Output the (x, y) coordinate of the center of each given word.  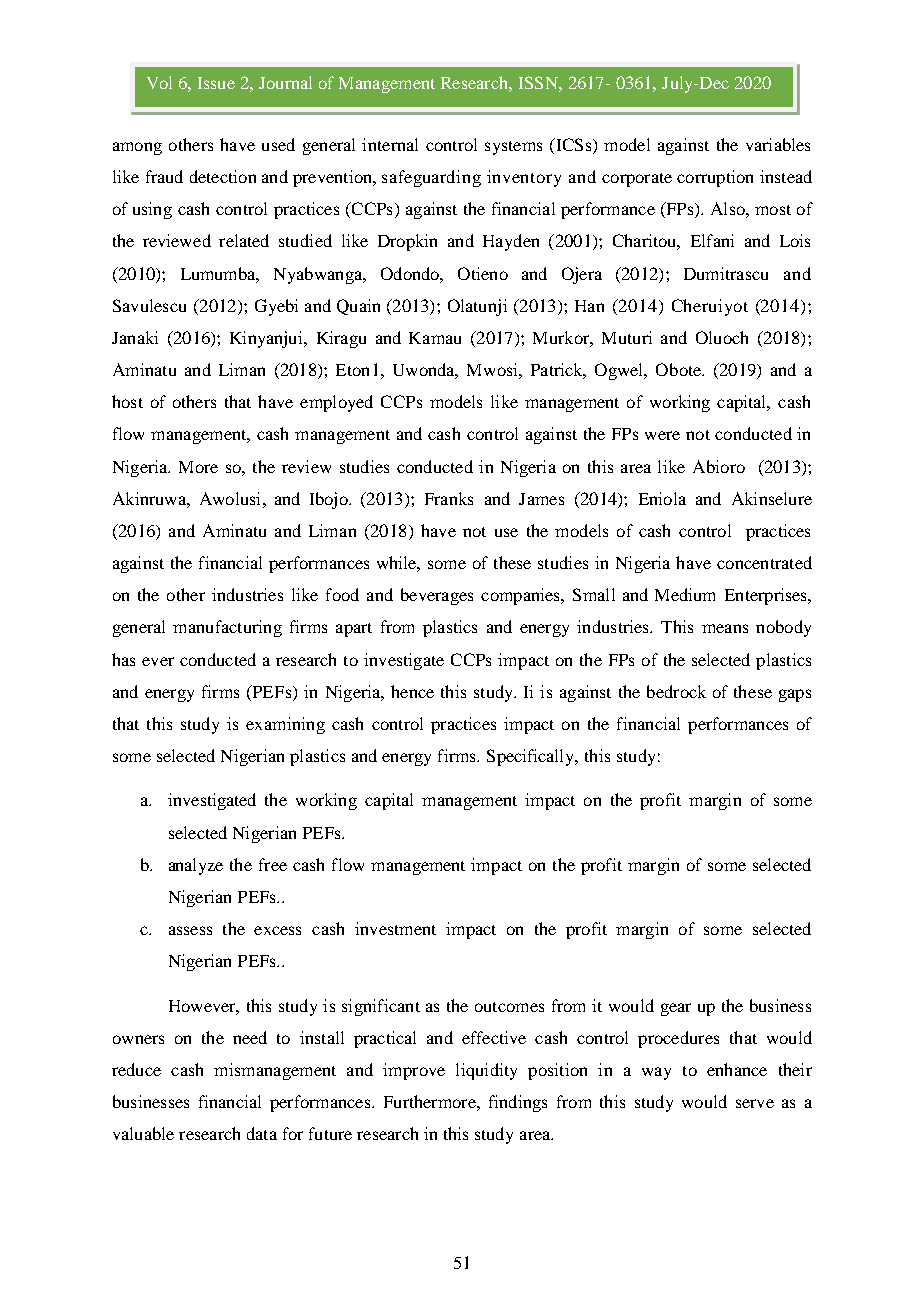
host (127, 401)
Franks (449, 498)
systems (513, 148)
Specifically (532, 757)
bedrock (676, 691)
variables (778, 144)
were (662, 435)
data (262, 1133)
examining (285, 725)
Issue (216, 83)
